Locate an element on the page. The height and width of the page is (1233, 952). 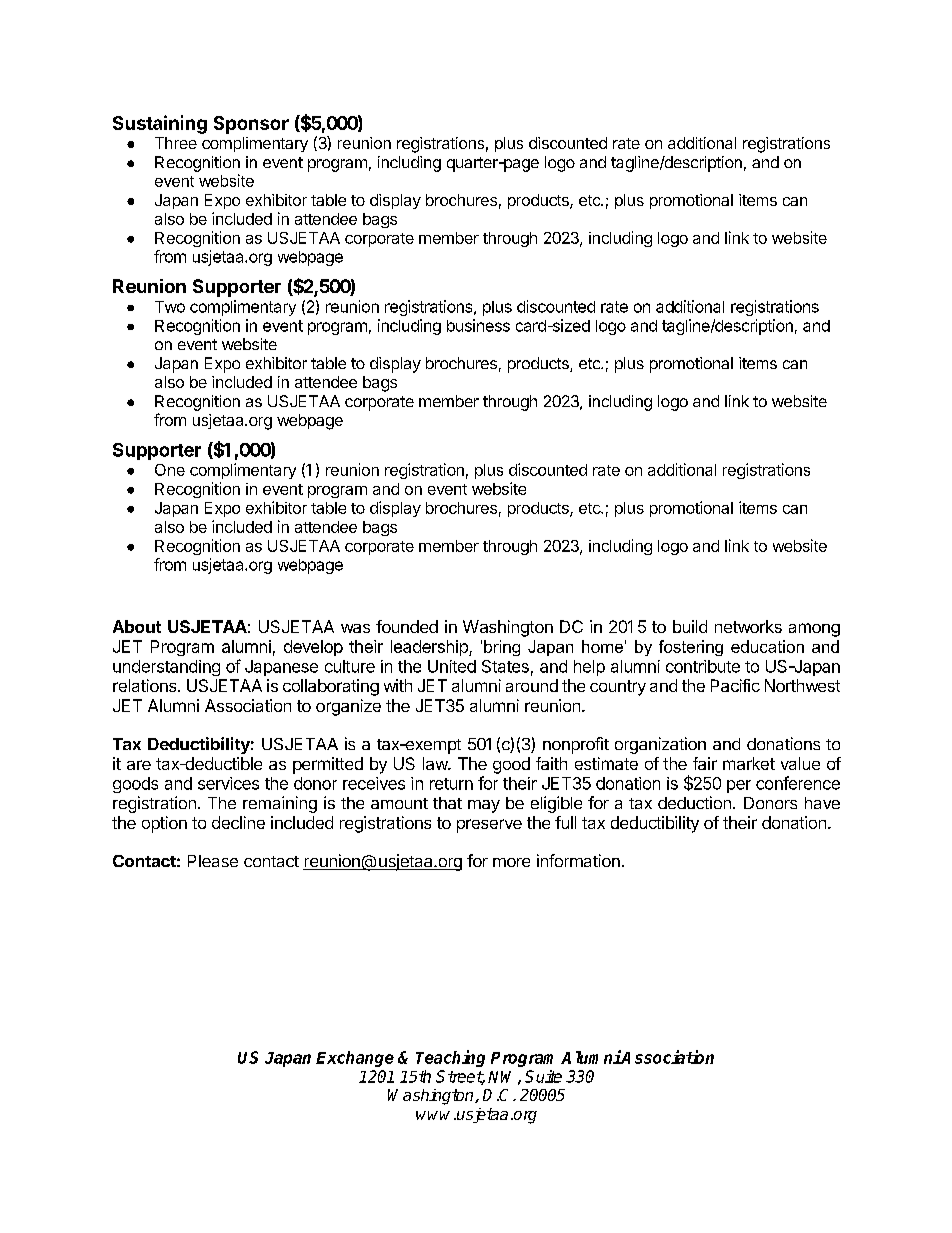
deduction is located at coordinates (694, 802).
